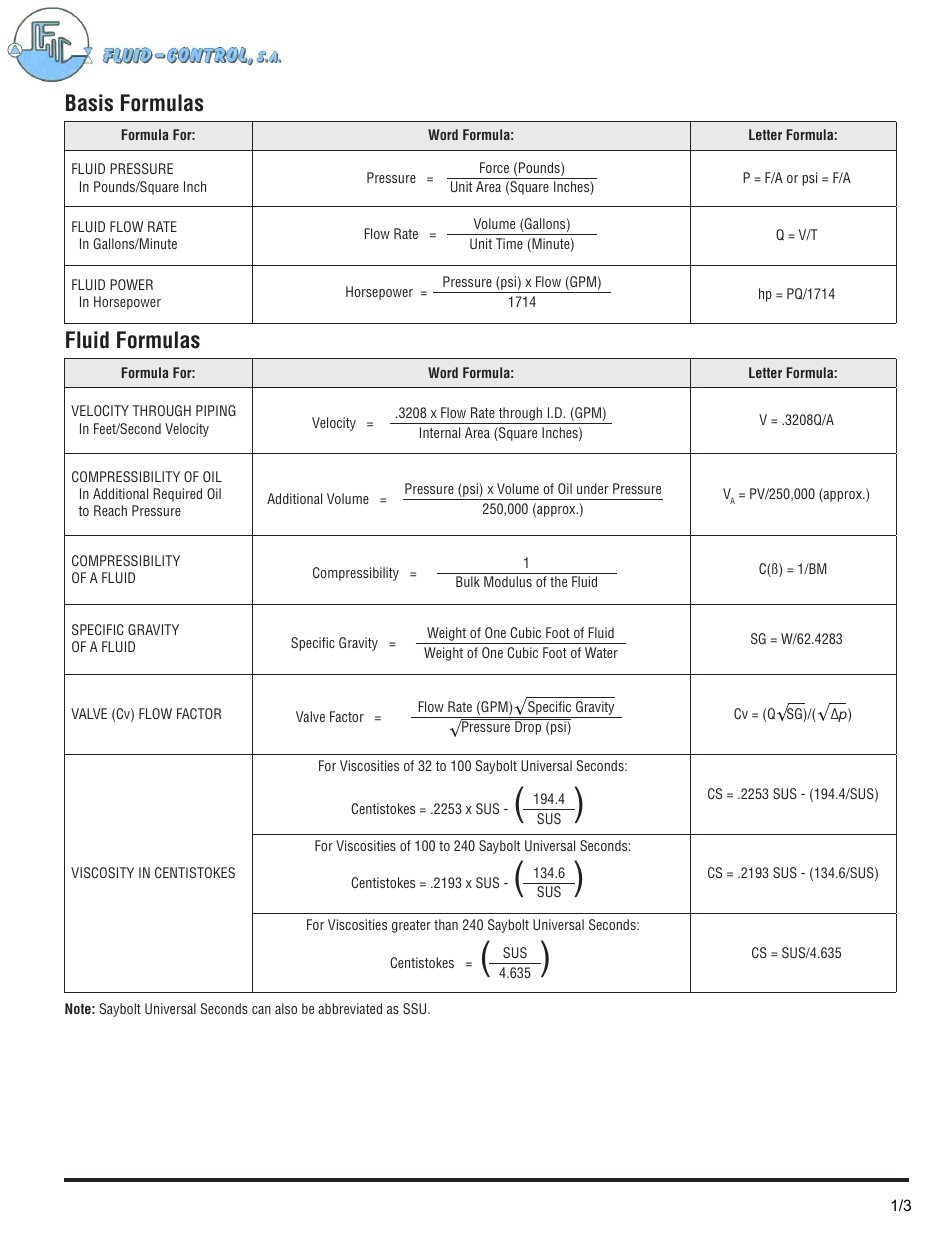 The height and width of the screenshot is (1237, 952). I want to click on under, so click(593, 488).
